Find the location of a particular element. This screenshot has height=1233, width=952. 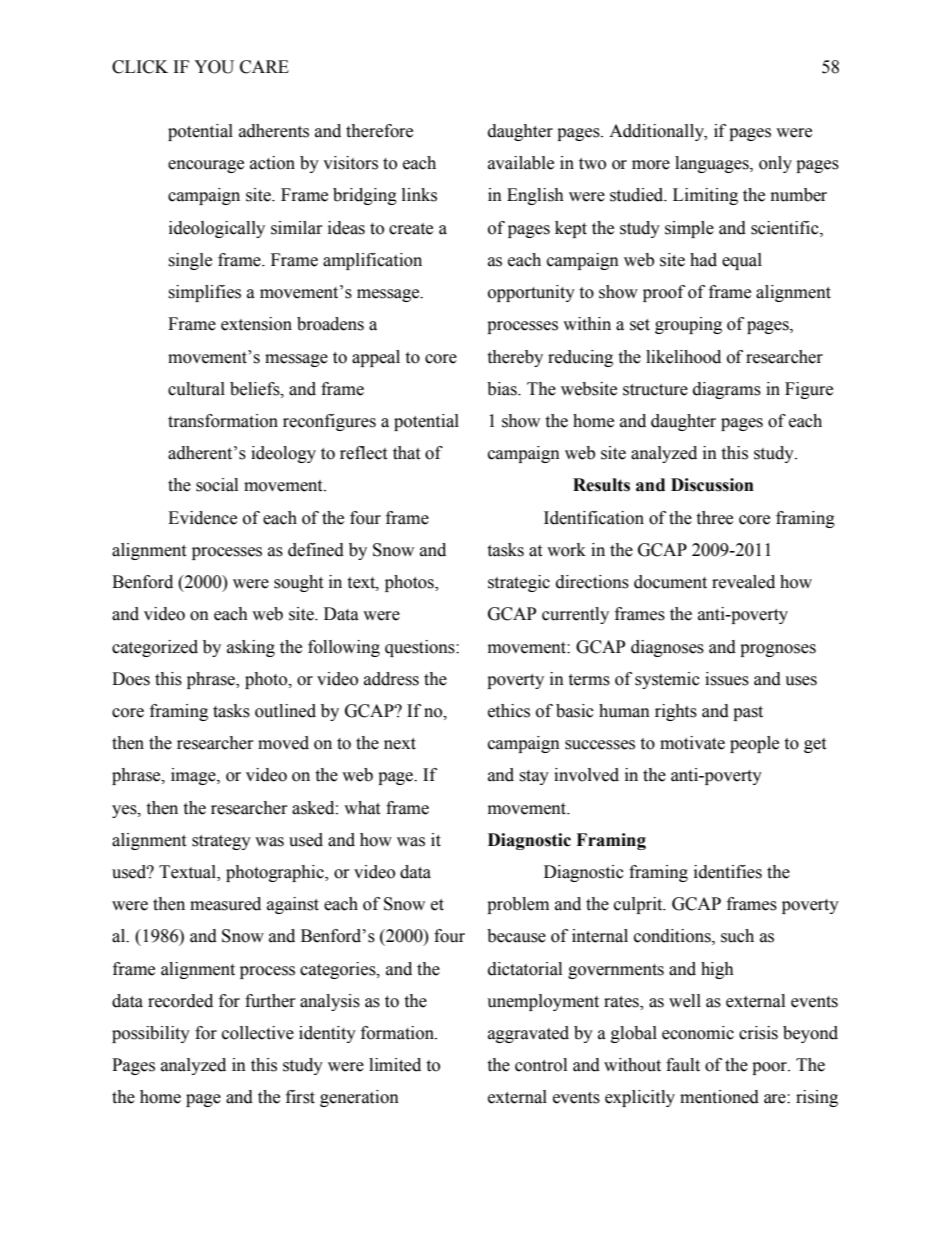

Additionally is located at coordinates (657, 132).
